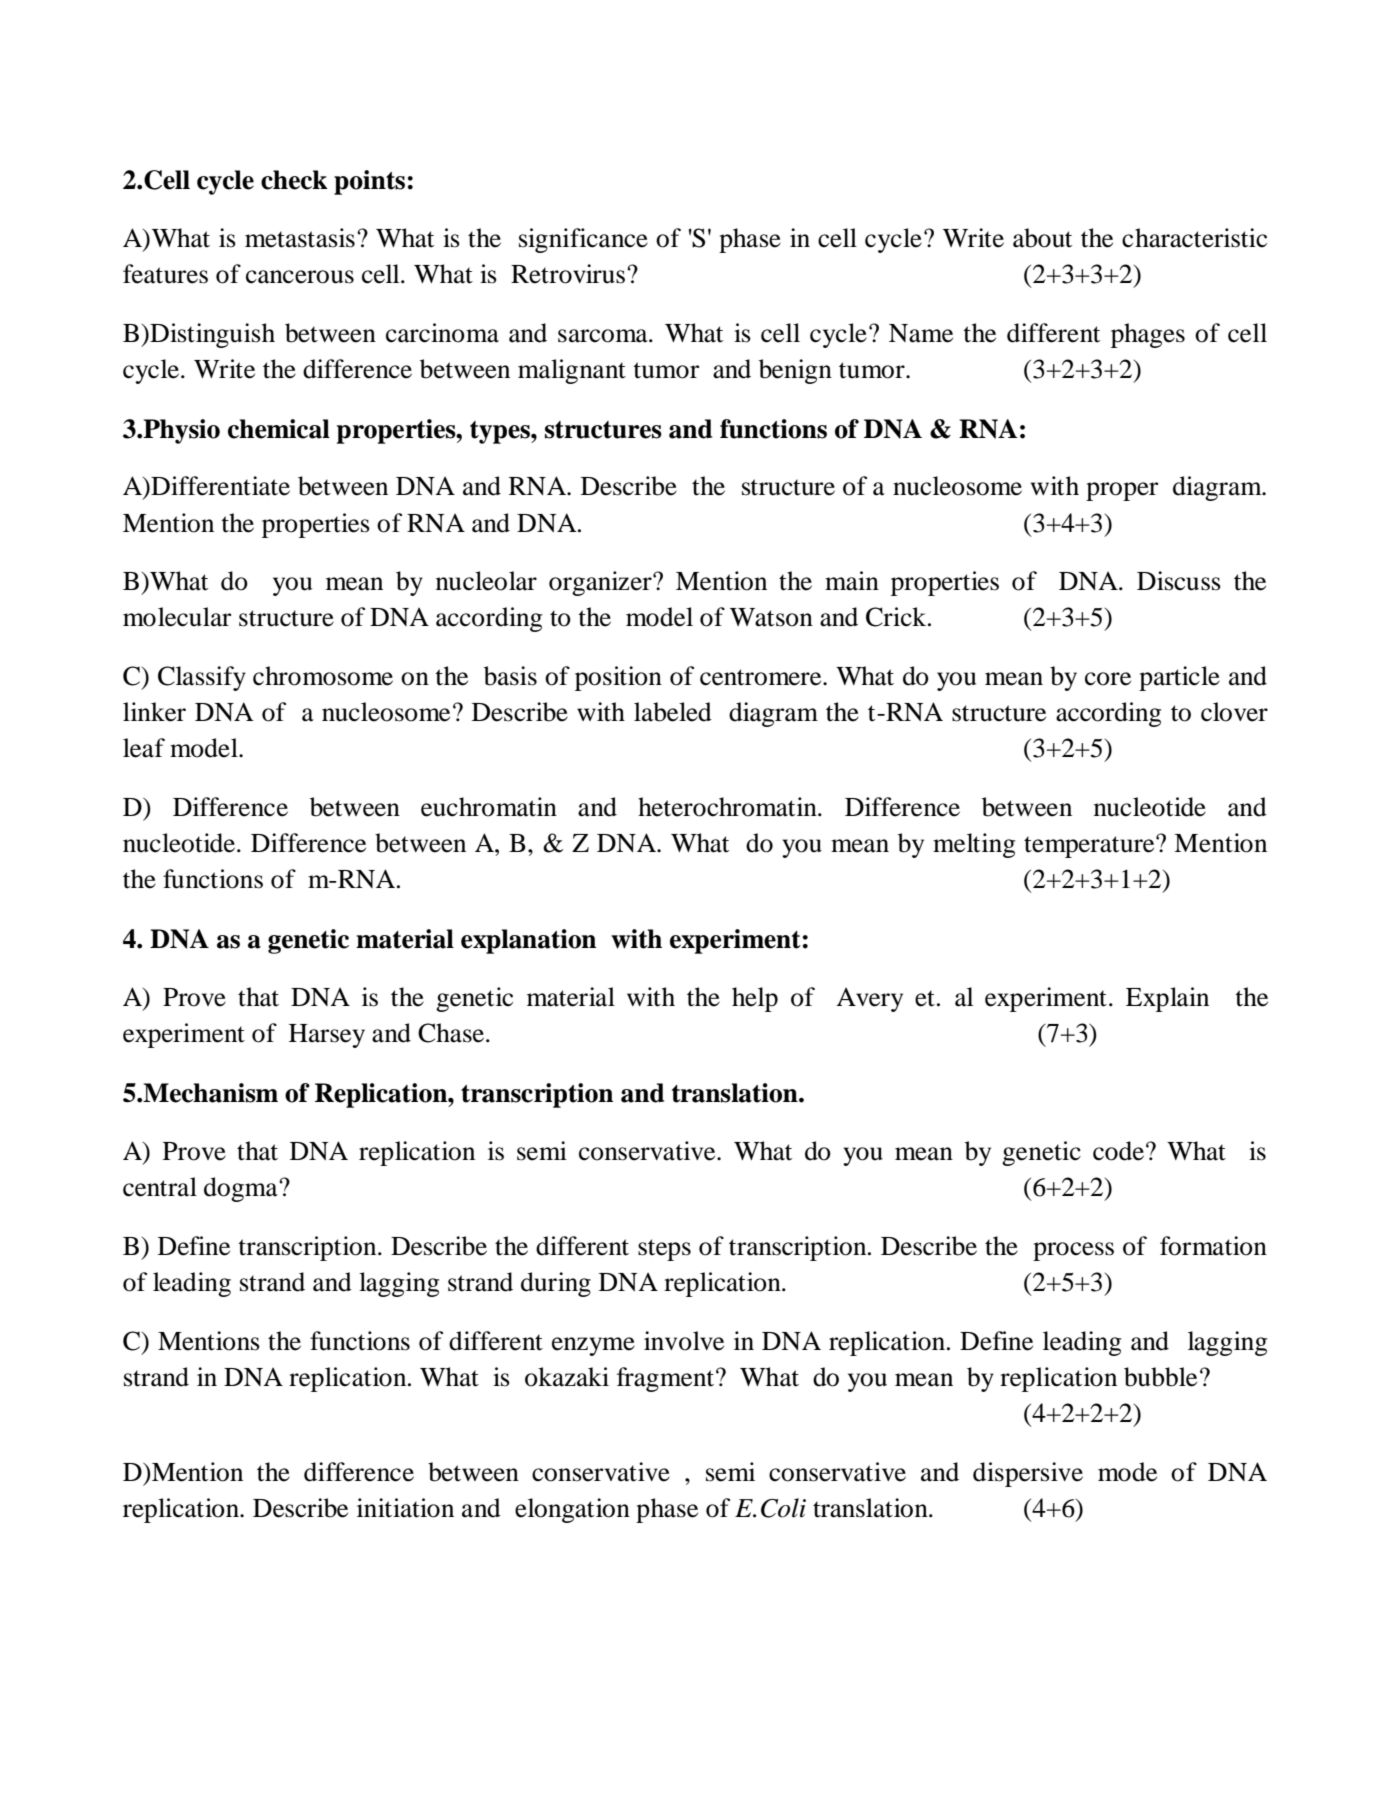 This document has width=1391, height=1800. Describe the element at coordinates (452, 1033) in the document. I see `Chase` at that location.
